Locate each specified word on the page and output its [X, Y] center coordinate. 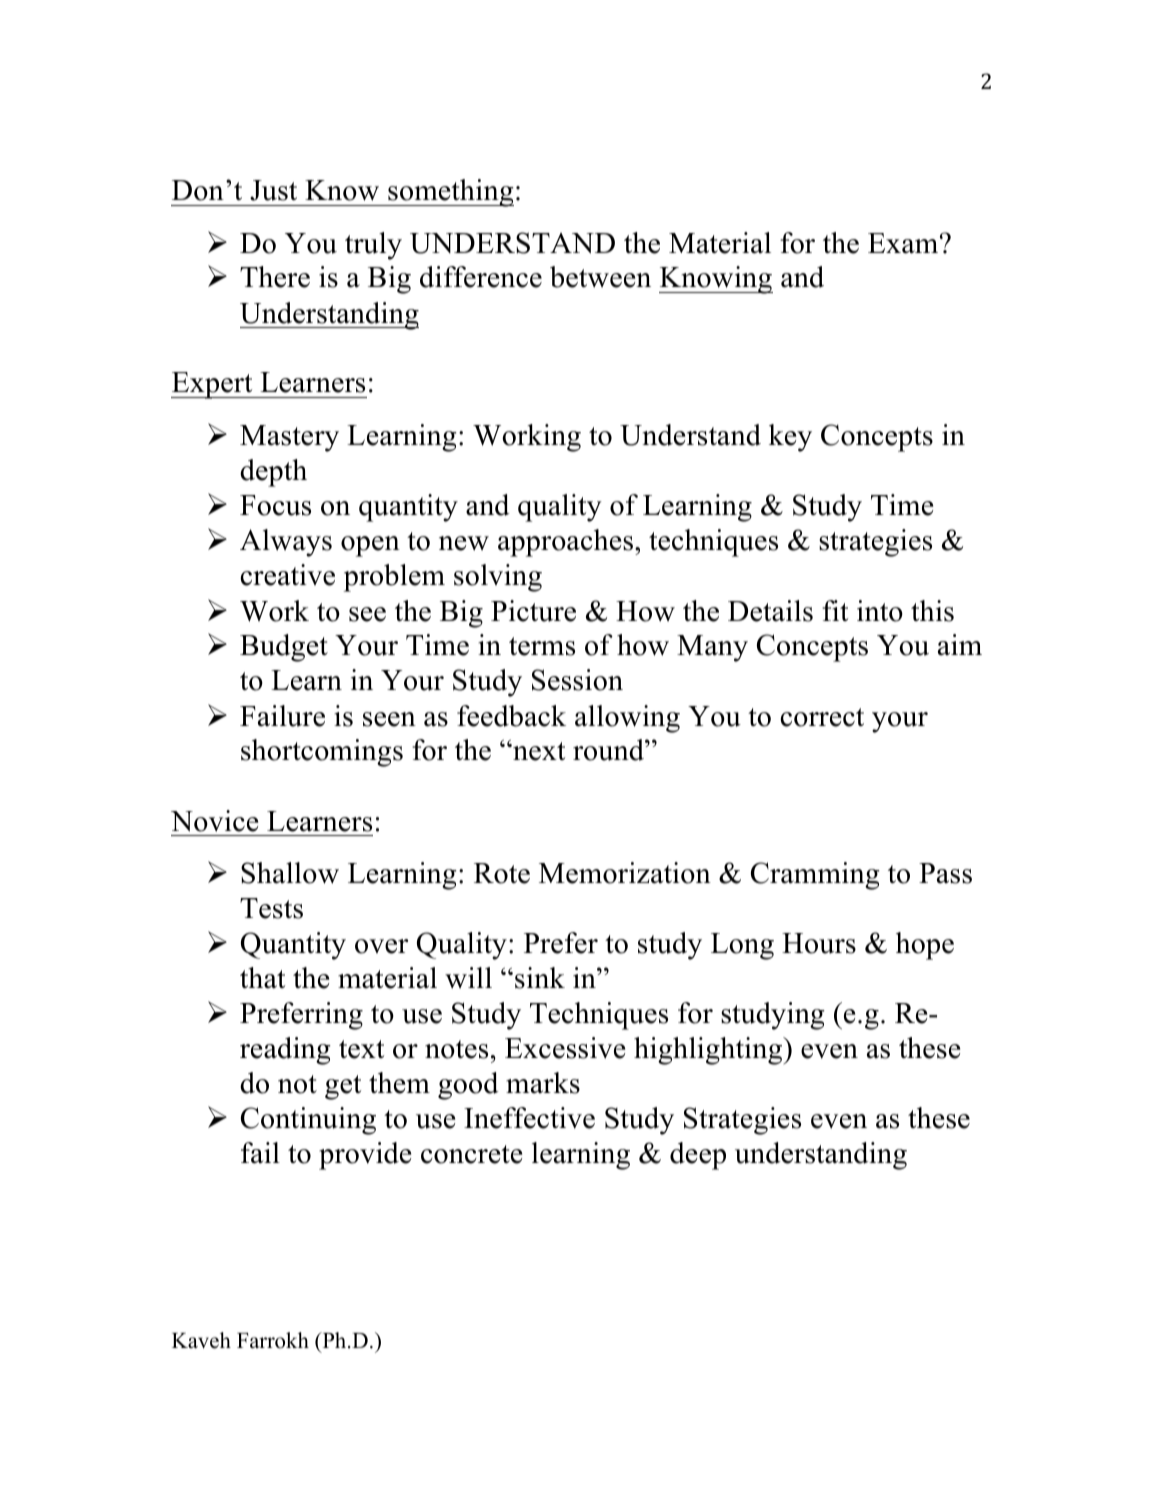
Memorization [625, 873]
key [790, 438]
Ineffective [529, 1118]
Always [286, 543]
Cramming [815, 876]
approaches [565, 543]
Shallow [290, 873]
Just [273, 190]
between [600, 277]
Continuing [308, 1121]
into [880, 611]
